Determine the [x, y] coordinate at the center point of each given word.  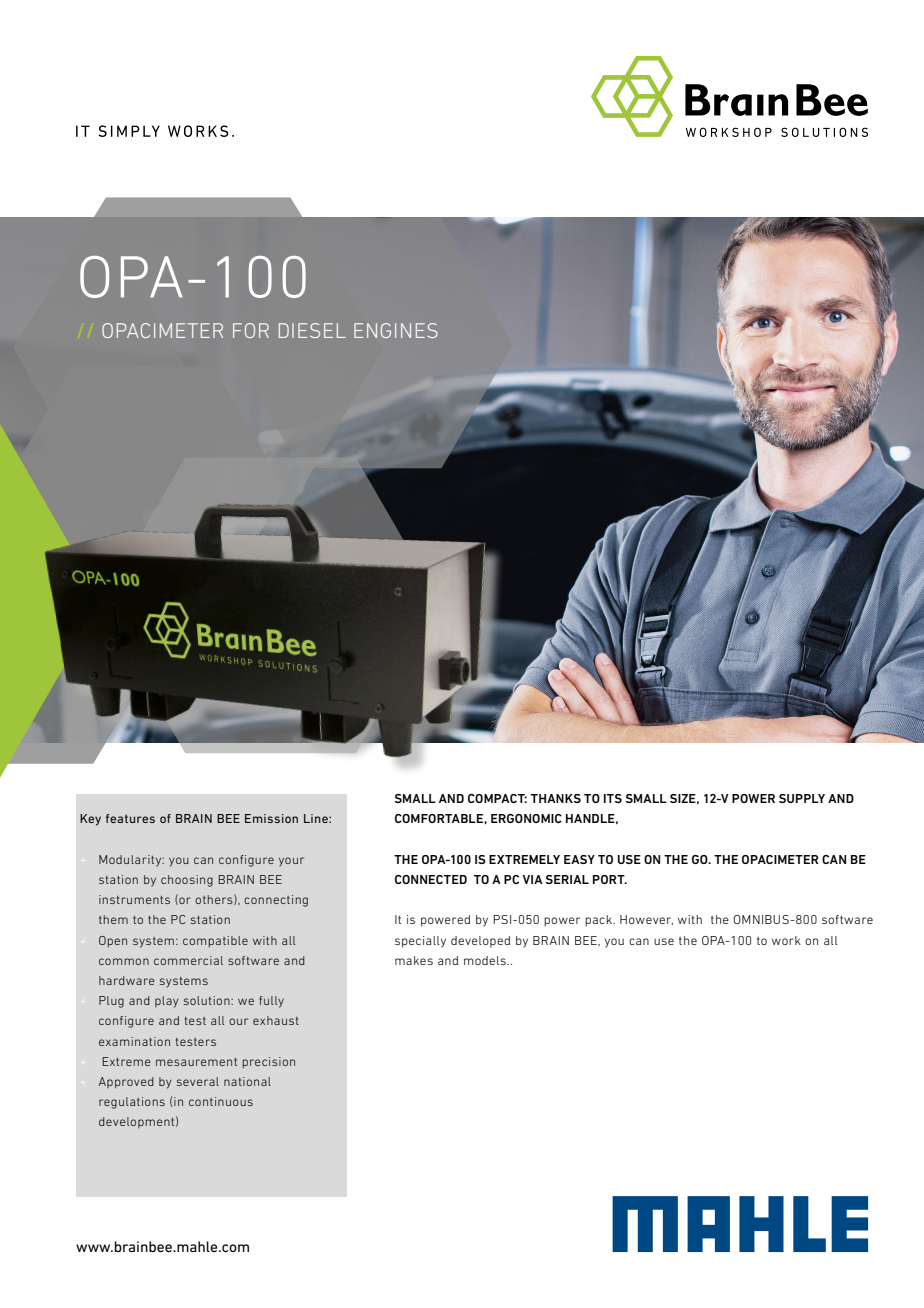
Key [90, 820]
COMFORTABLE [440, 819]
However [646, 920]
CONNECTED [431, 879]
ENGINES [396, 330]
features [130, 818]
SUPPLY [802, 798]
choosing [187, 881]
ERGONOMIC [526, 818]
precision [268, 1062]
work [786, 940]
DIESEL [312, 330]
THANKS [556, 798]
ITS [613, 798]
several [198, 1081]
